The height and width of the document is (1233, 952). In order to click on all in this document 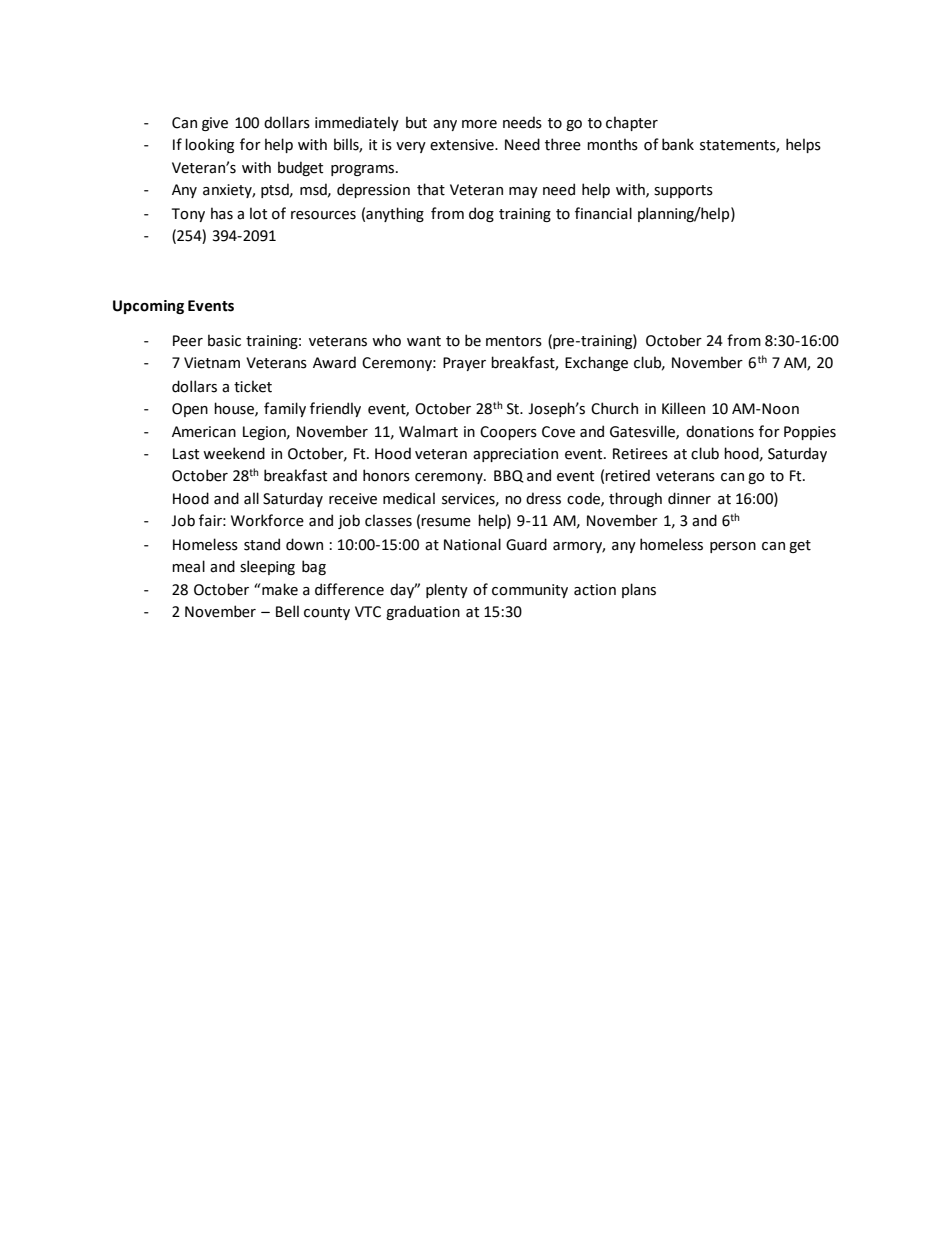, I will do `click(251, 498)`.
